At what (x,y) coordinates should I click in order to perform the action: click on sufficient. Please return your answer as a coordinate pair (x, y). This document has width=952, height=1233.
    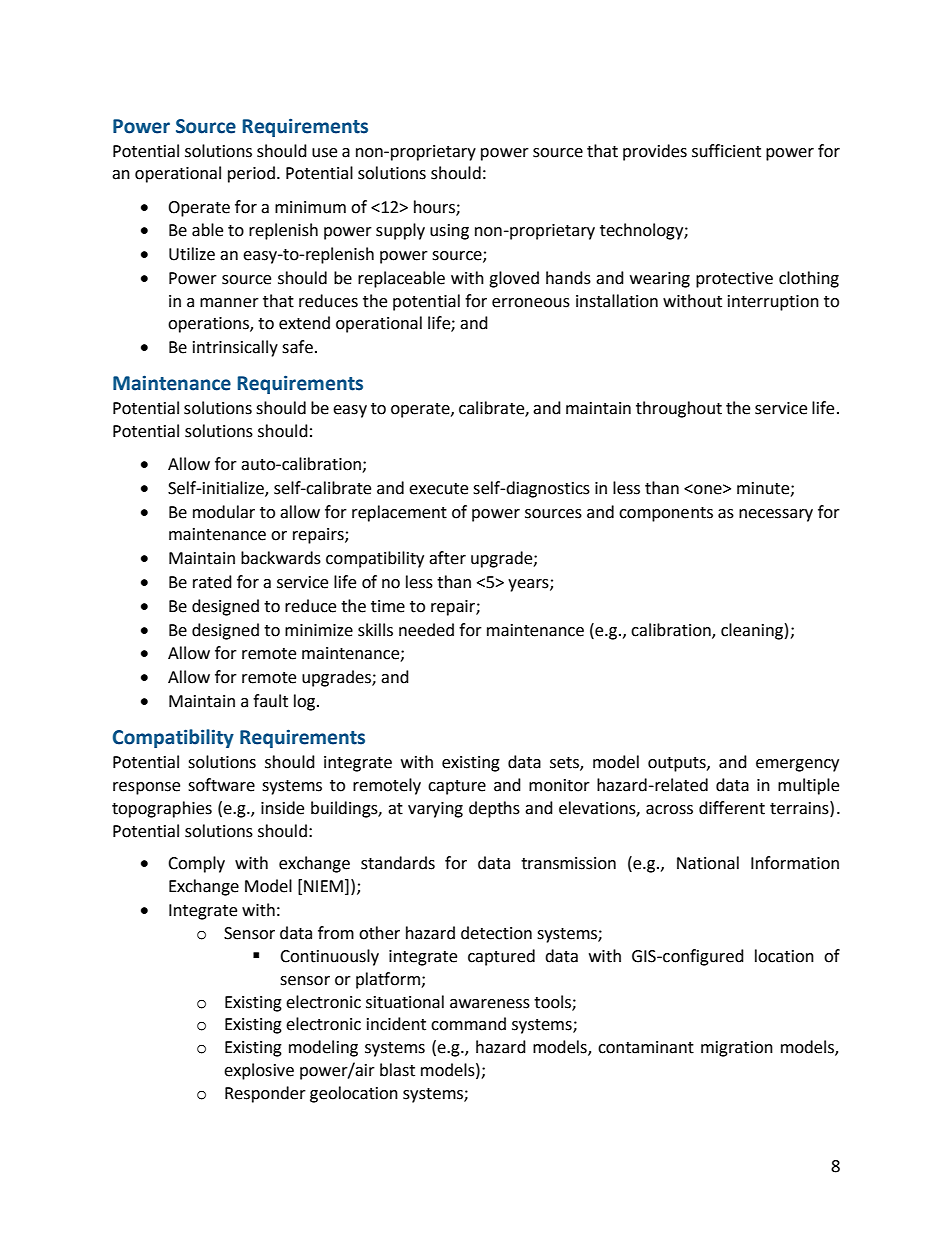
    Looking at the image, I should click on (726, 151).
